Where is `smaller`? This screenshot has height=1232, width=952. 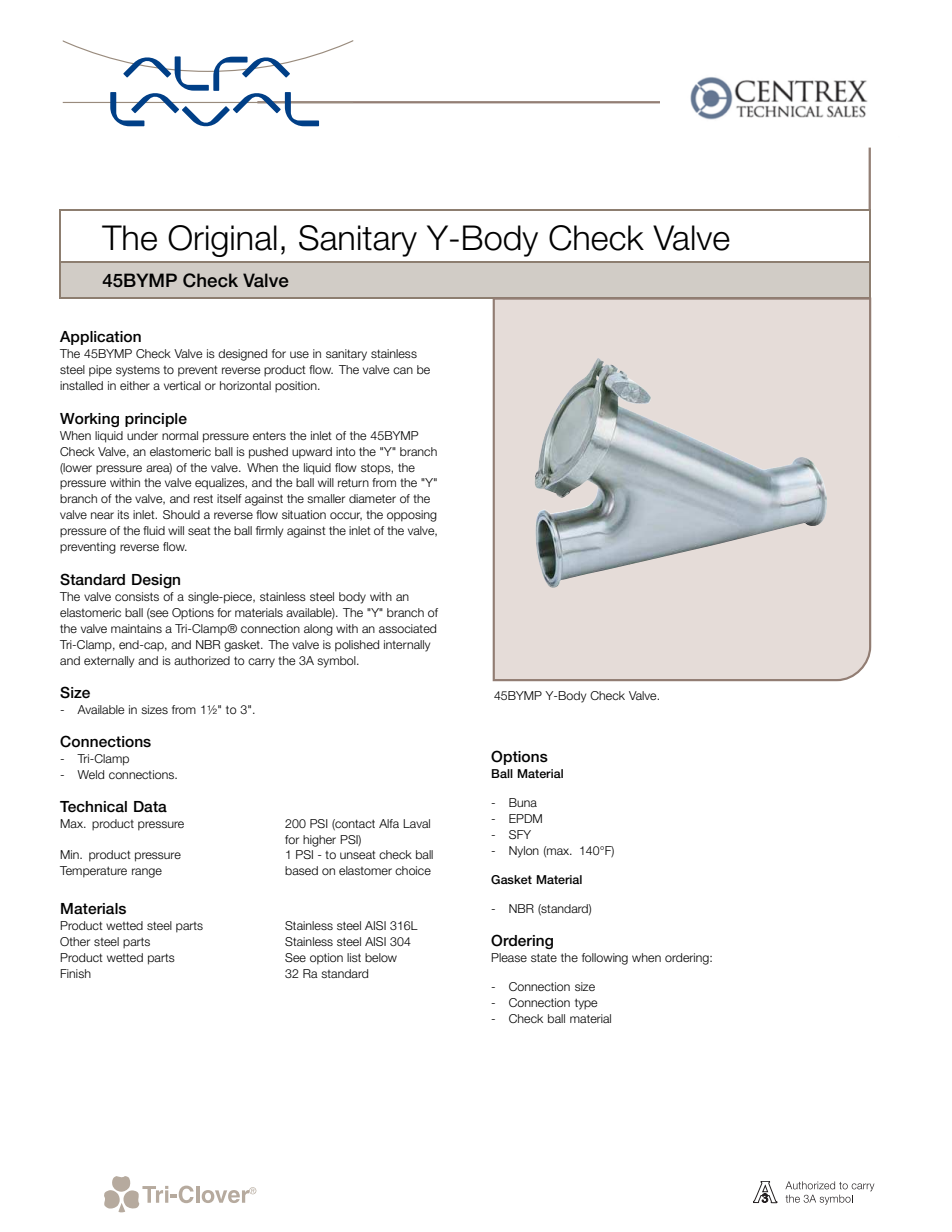 smaller is located at coordinates (326, 498).
